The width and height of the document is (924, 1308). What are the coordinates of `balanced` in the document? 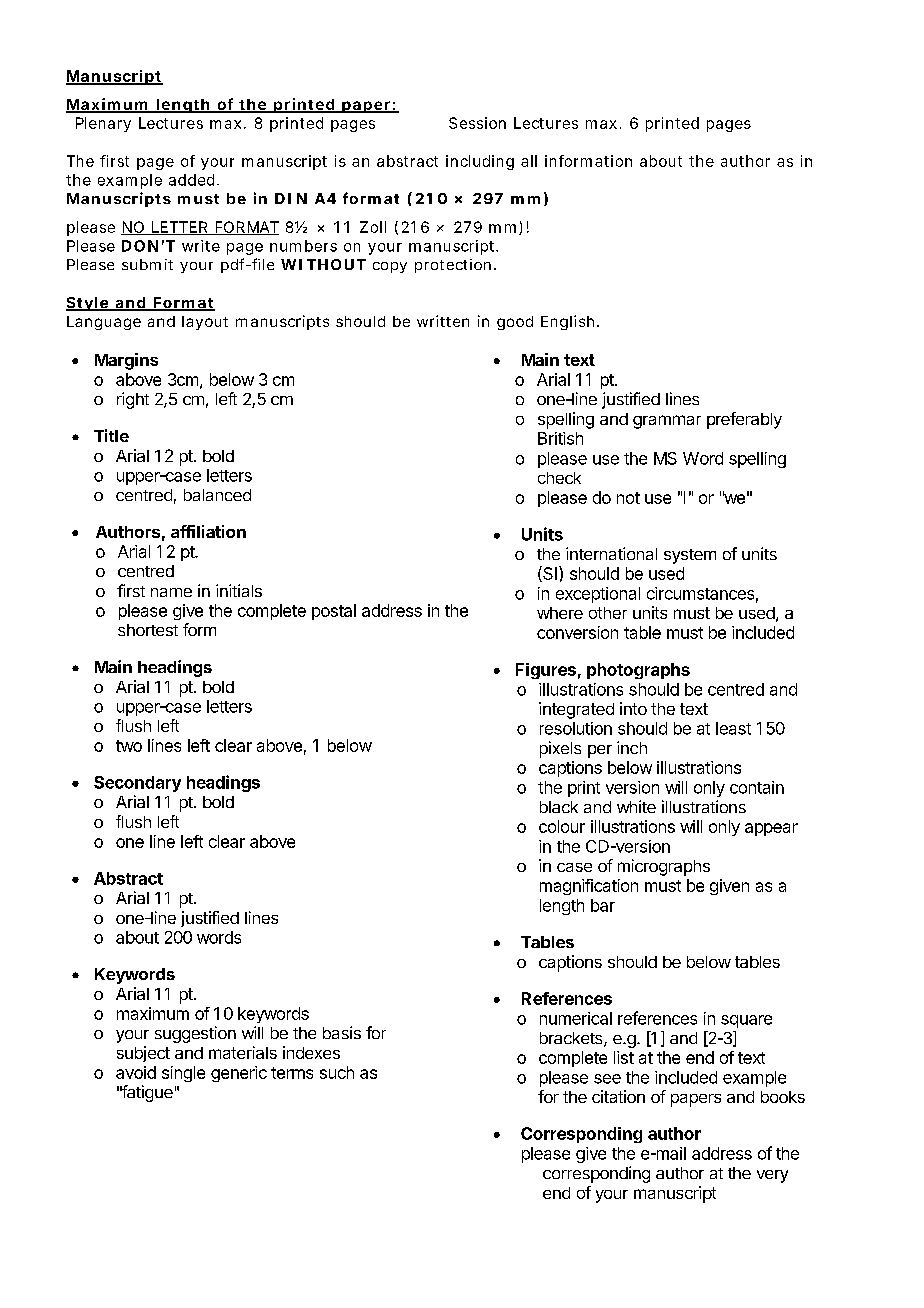 It's located at (217, 495).
